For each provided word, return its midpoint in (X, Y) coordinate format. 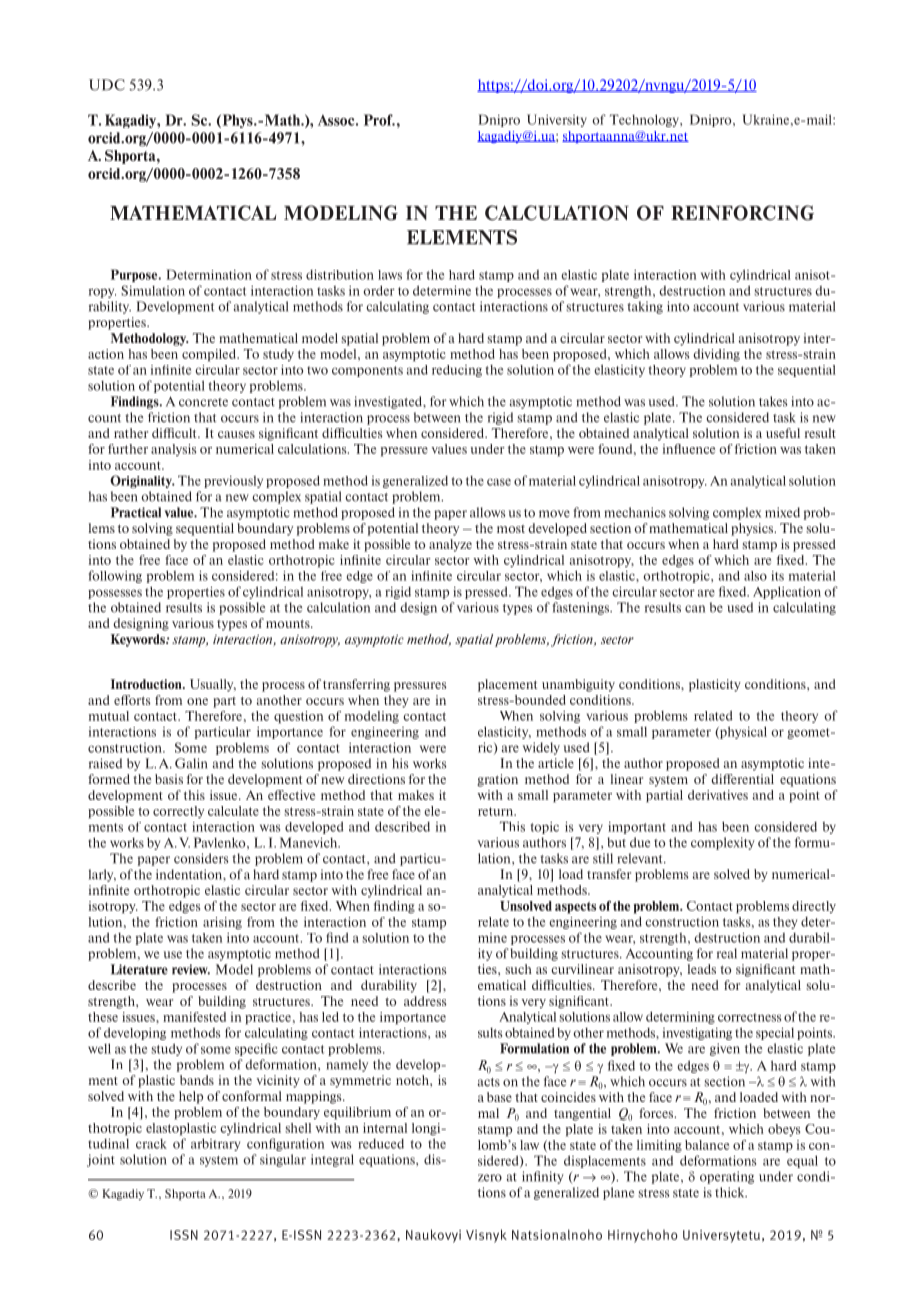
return (497, 811)
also (755, 576)
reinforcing (742, 213)
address (425, 1001)
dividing (716, 355)
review (191, 969)
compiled (210, 355)
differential (742, 779)
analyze (450, 545)
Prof (379, 120)
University (557, 120)
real (727, 953)
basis (169, 779)
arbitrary (215, 1144)
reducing (457, 371)
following (115, 576)
